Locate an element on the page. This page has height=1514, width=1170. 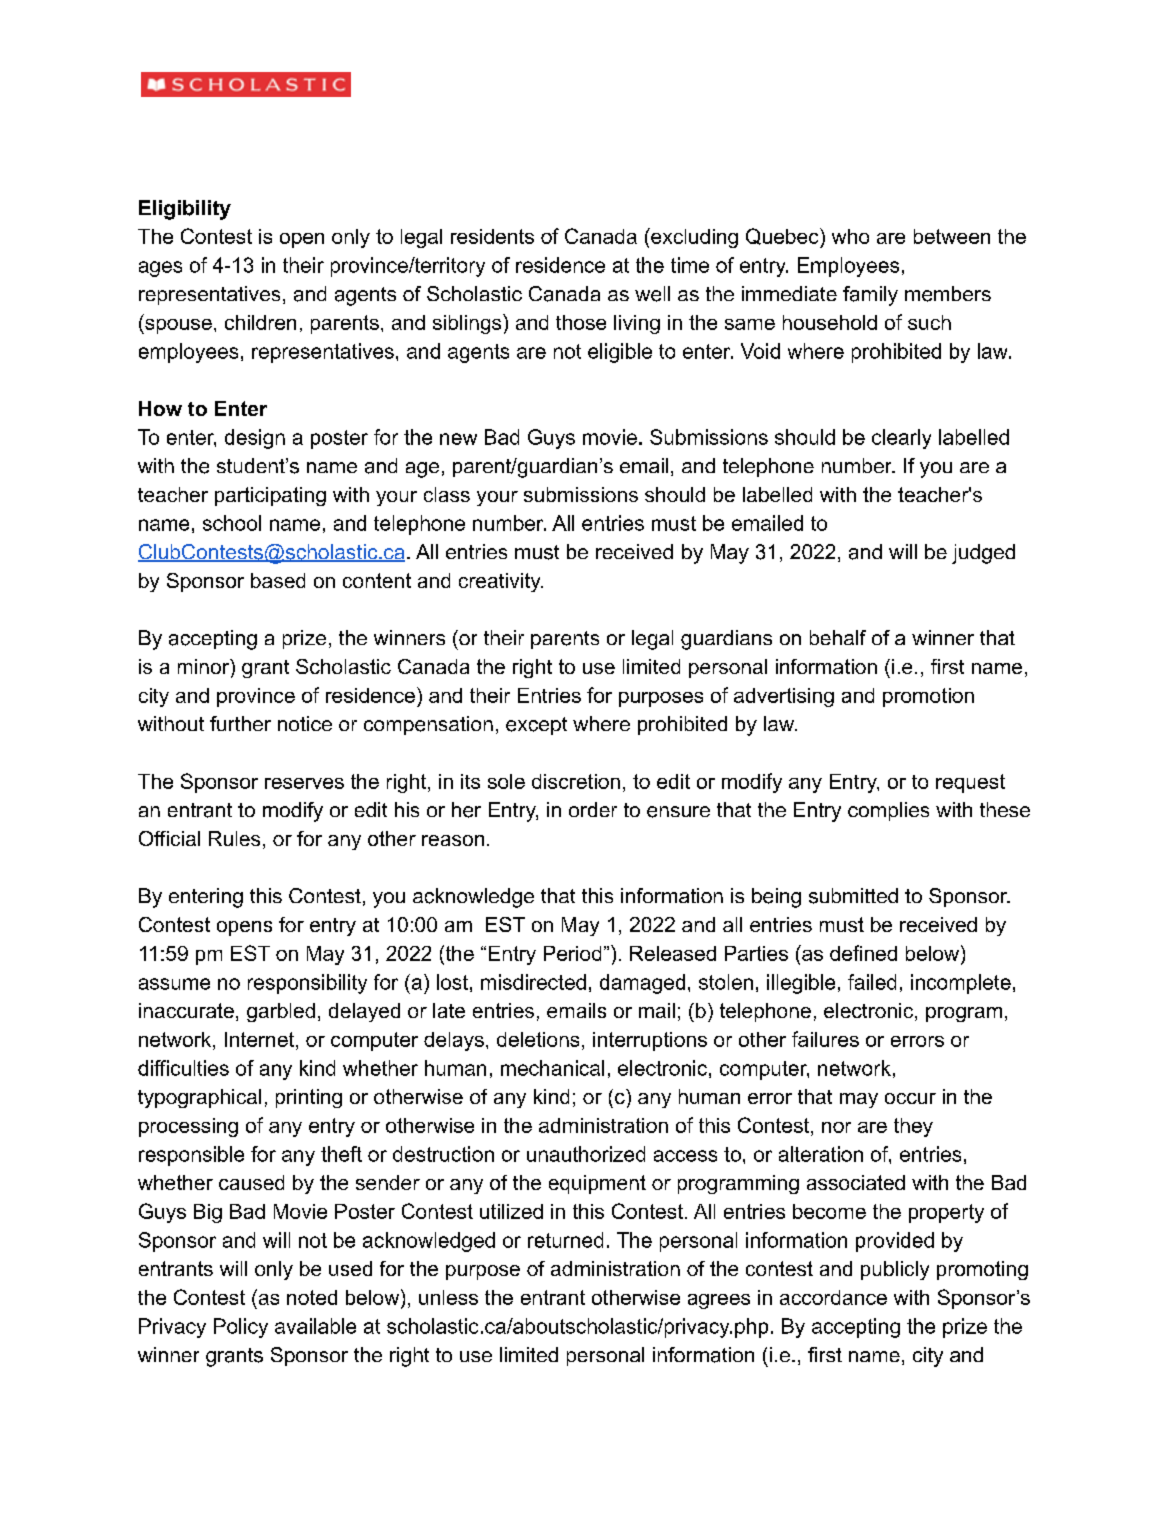
clearly is located at coordinates (901, 439).
